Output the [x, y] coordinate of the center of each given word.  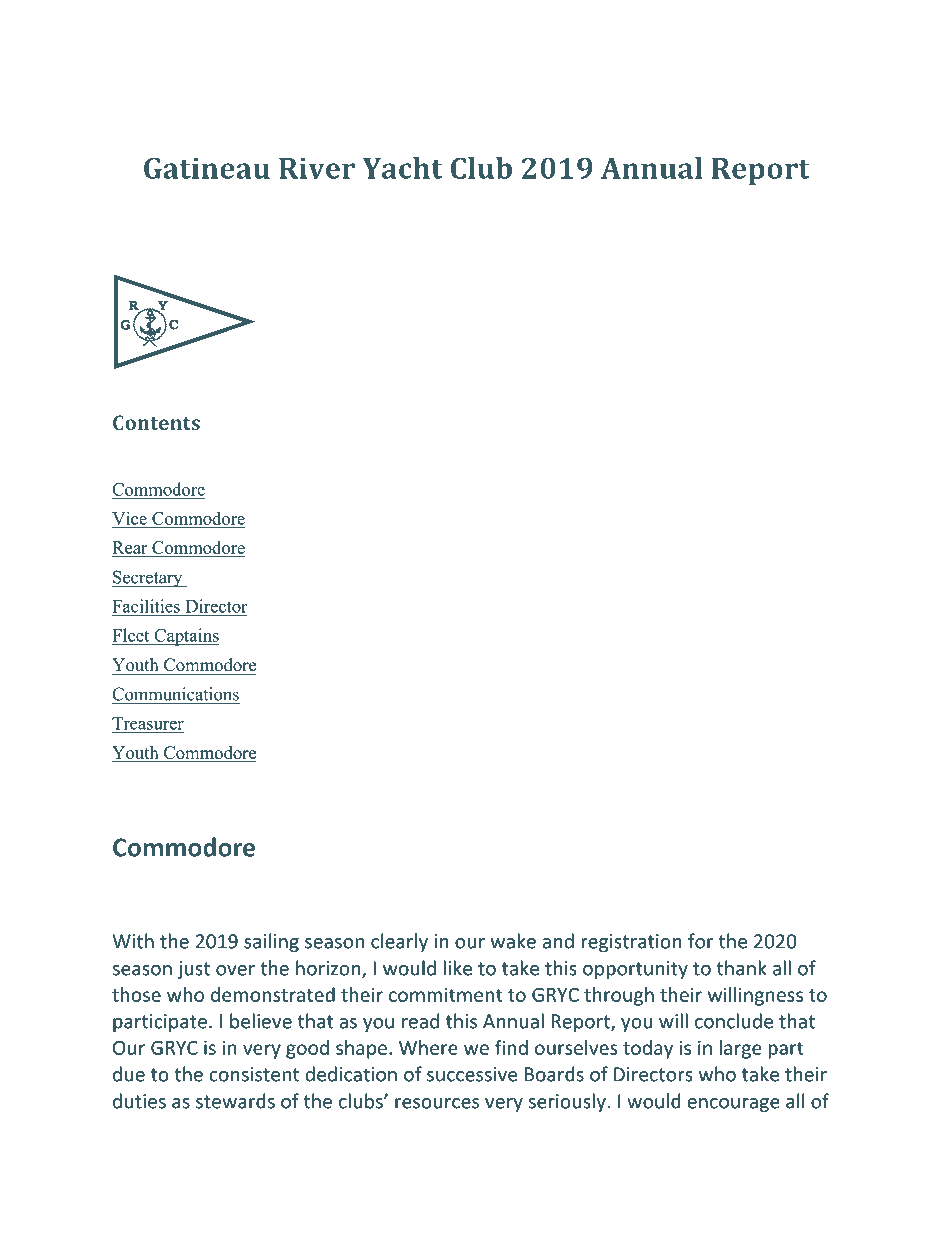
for [700, 941]
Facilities [146, 606]
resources [437, 1103]
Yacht [402, 168]
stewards [235, 1101]
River [317, 168]
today [648, 1049]
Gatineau [207, 168]
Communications [175, 694]
